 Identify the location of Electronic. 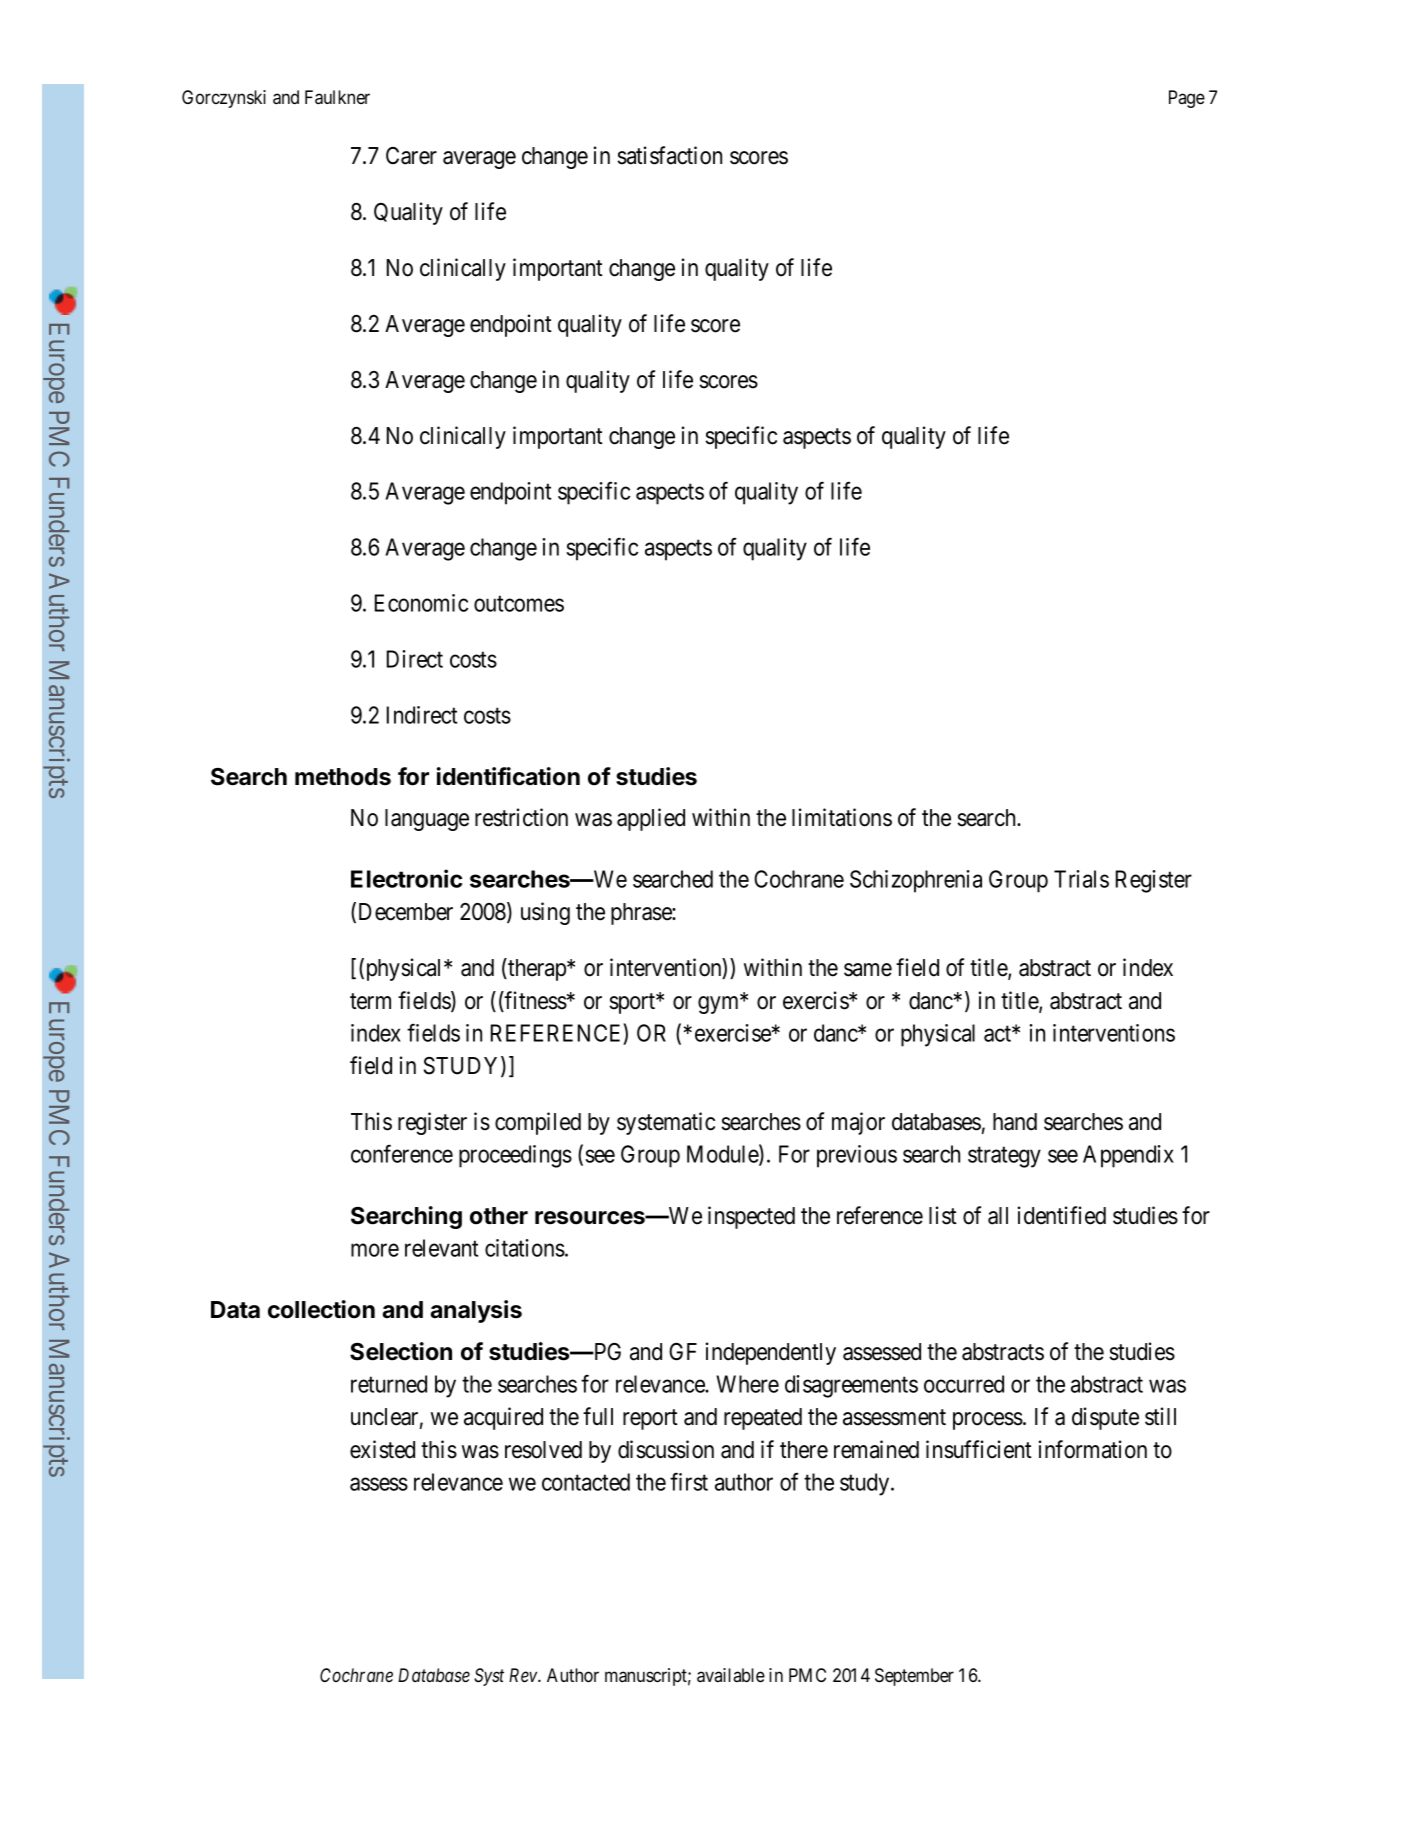
(406, 878).
